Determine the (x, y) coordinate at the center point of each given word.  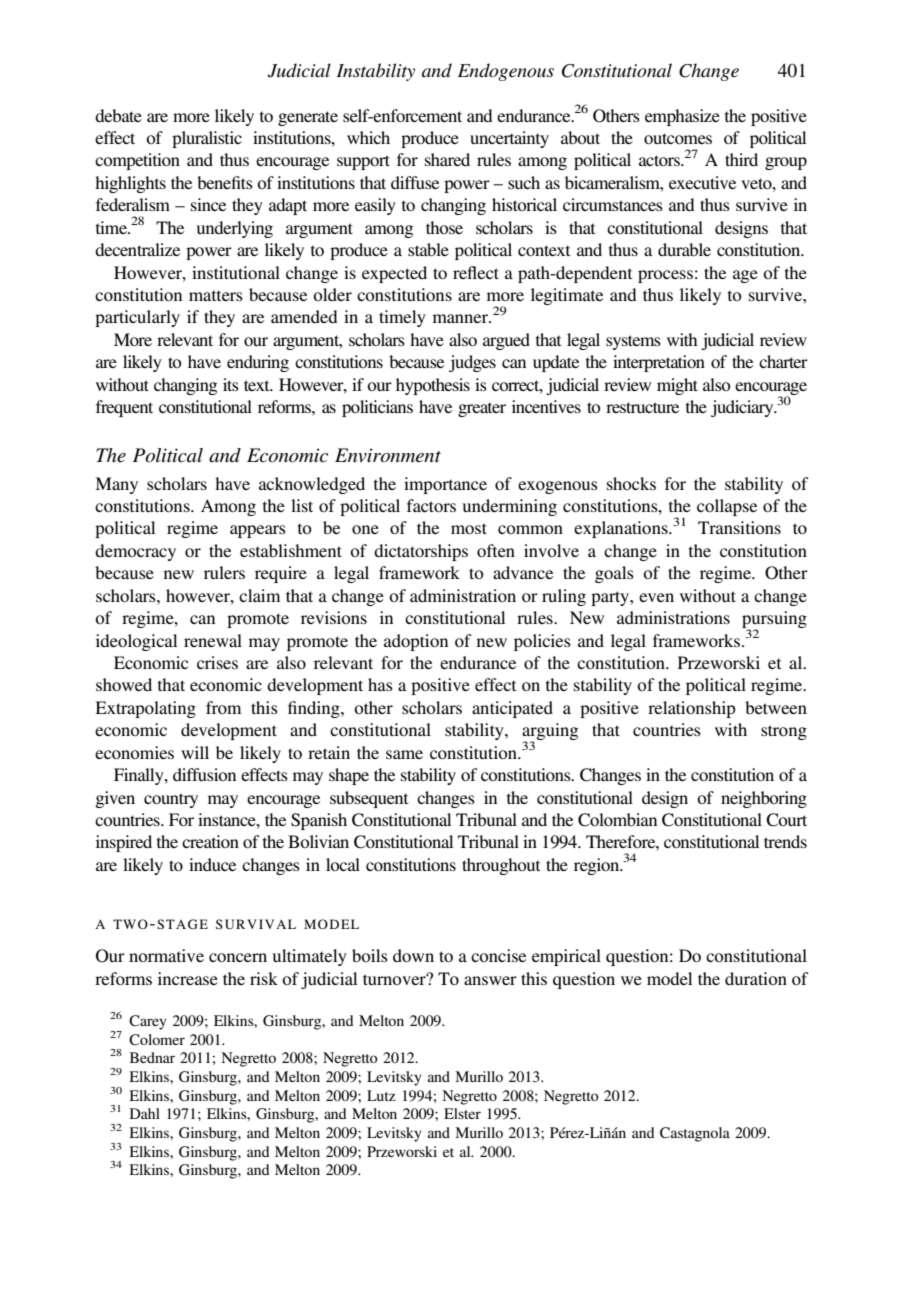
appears (258, 531)
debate (118, 115)
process (665, 276)
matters (216, 295)
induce (212, 864)
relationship (692, 709)
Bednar (152, 1057)
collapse (727, 507)
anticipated (512, 709)
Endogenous (506, 72)
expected (394, 274)
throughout (501, 866)
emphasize (682, 117)
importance (445, 485)
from (223, 707)
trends (785, 841)
